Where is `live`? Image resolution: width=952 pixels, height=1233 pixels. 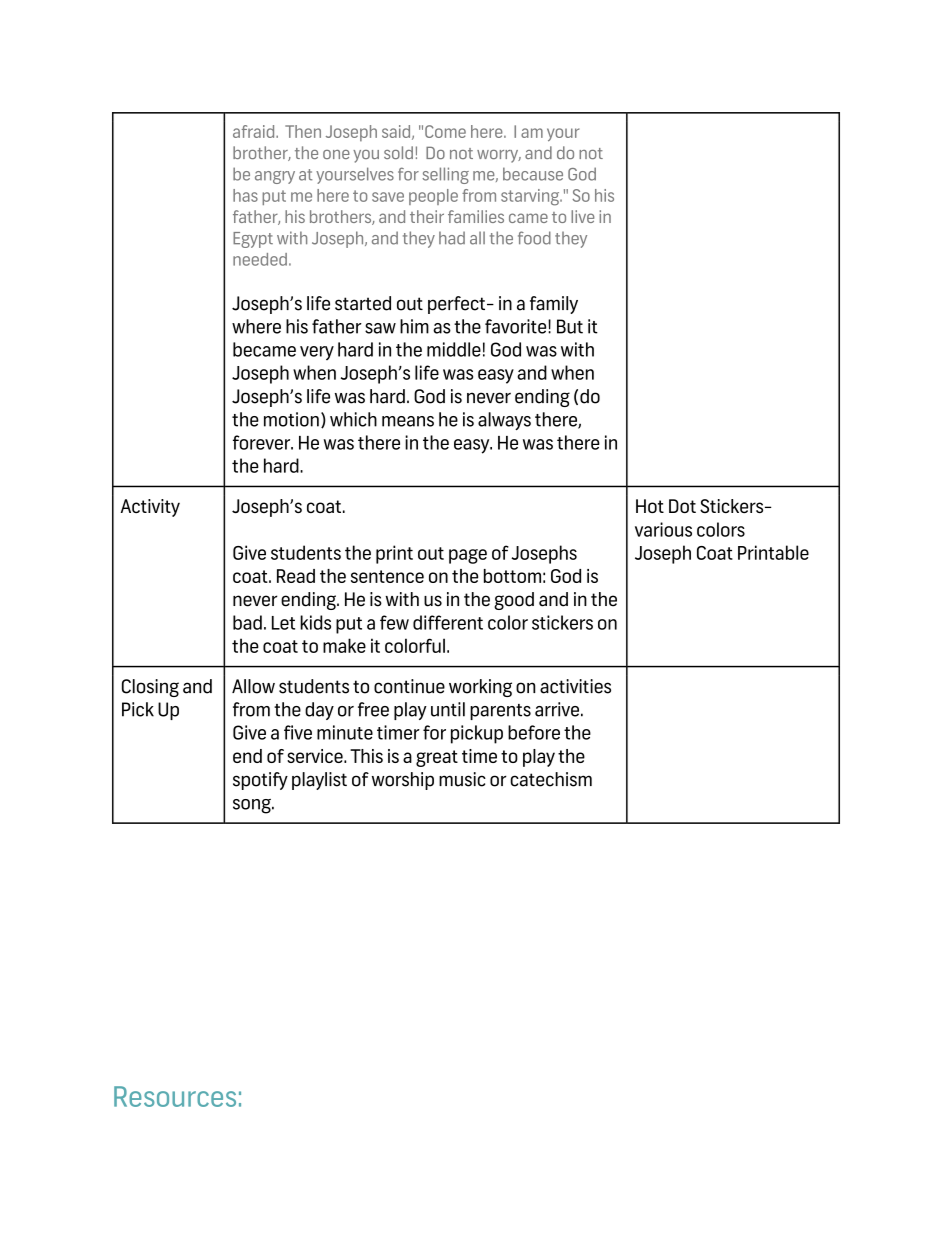 live is located at coordinates (583, 216).
